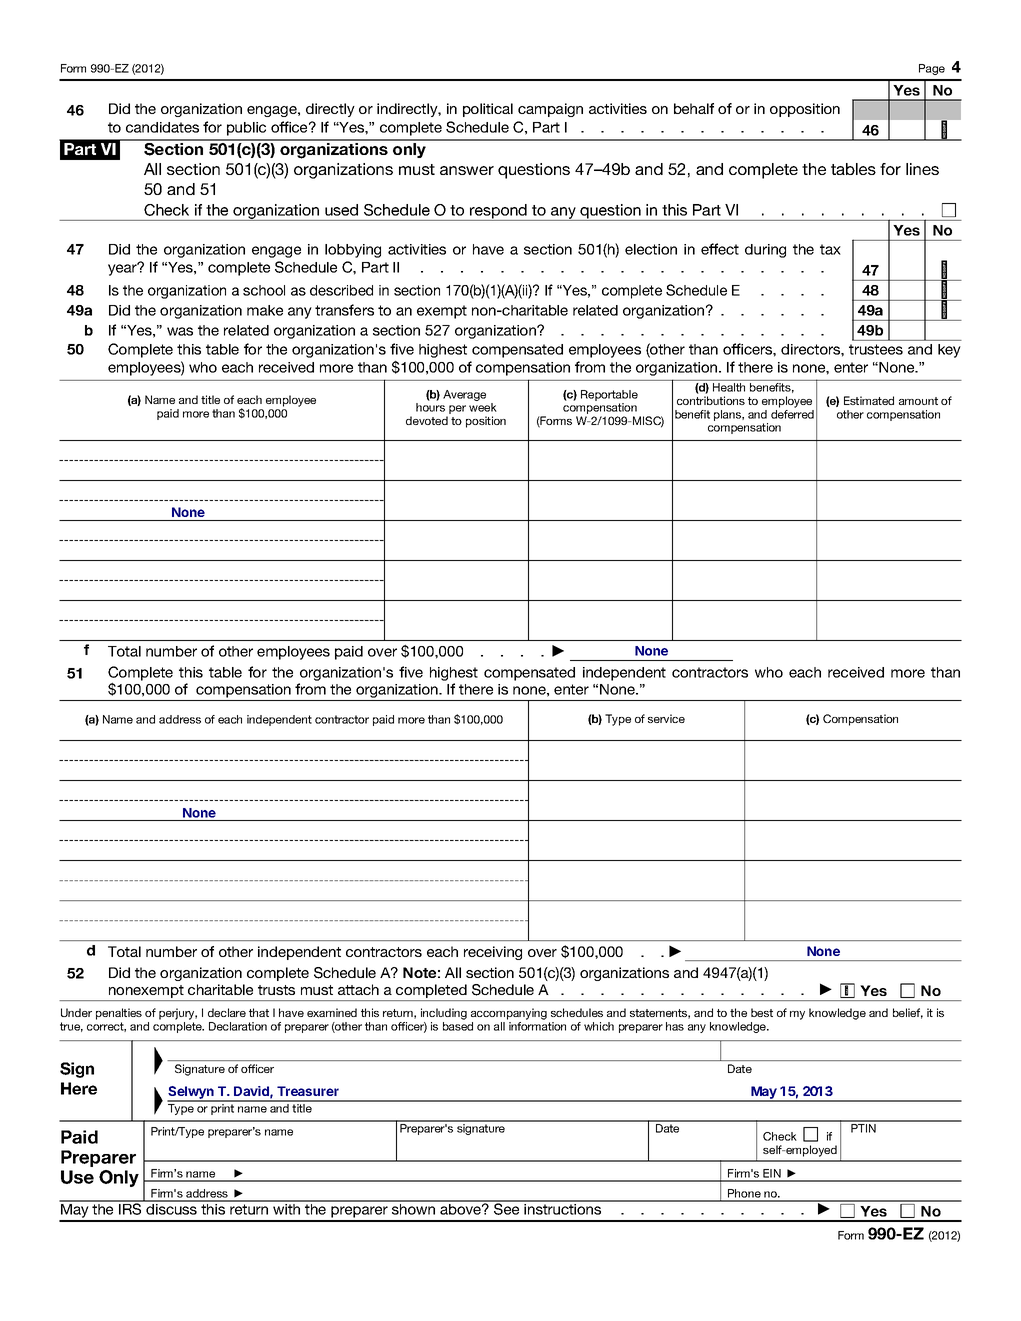 The image size is (1021, 1321). Describe the element at coordinates (488, 110) in the screenshot. I see `political` at that location.
